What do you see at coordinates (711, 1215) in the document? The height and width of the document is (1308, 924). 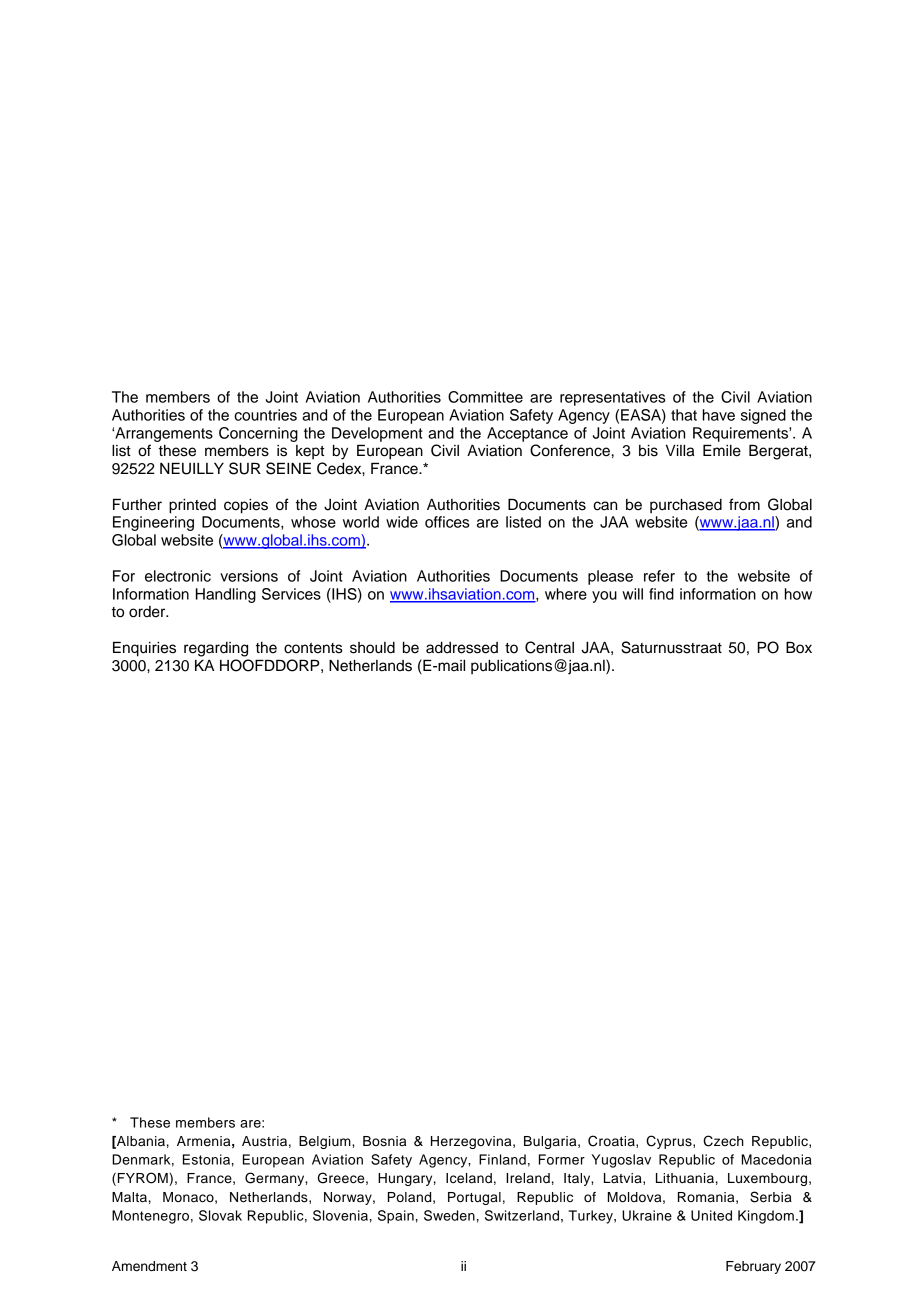 I see `United` at bounding box center [711, 1215].
